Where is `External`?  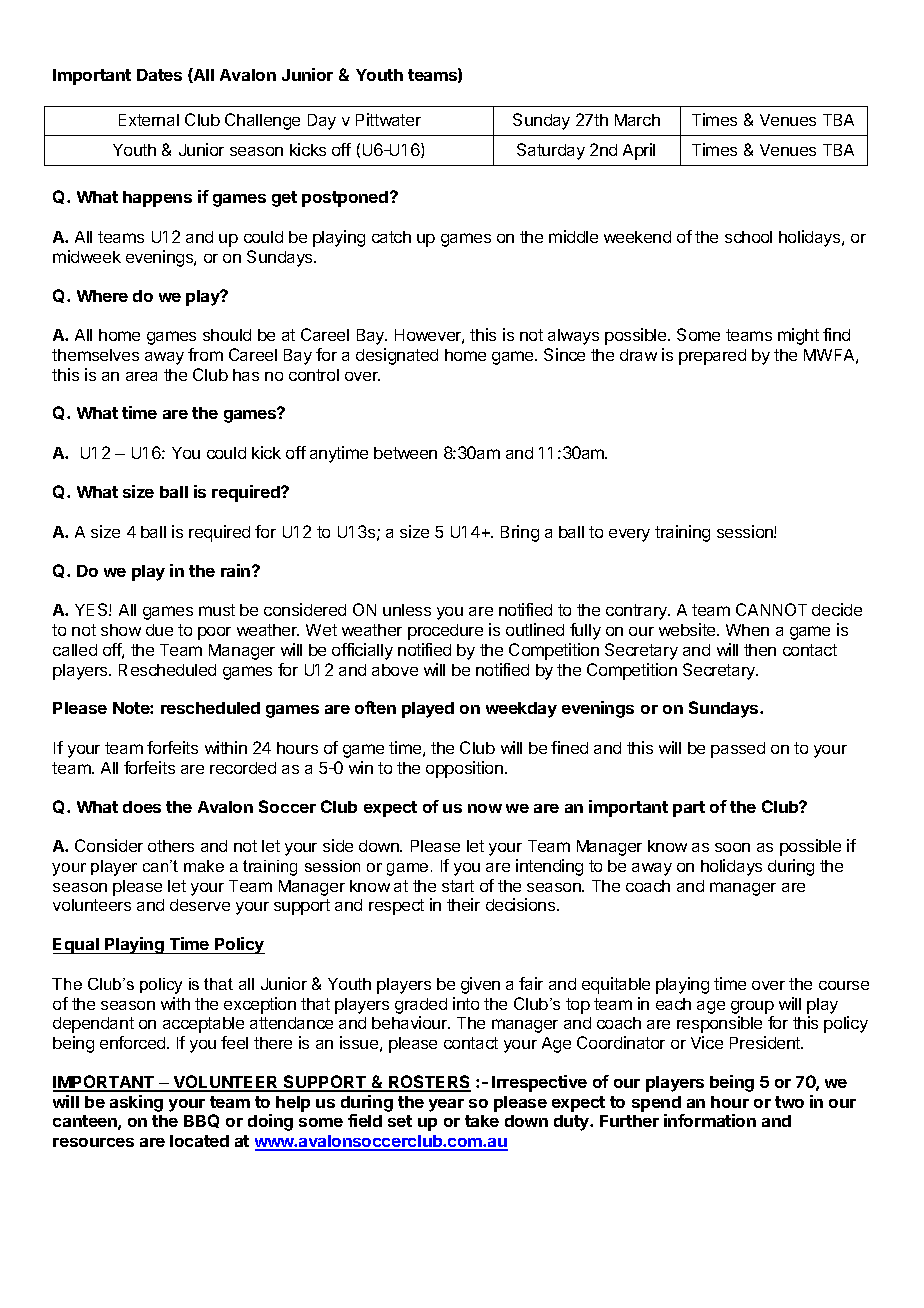 External is located at coordinates (149, 120).
